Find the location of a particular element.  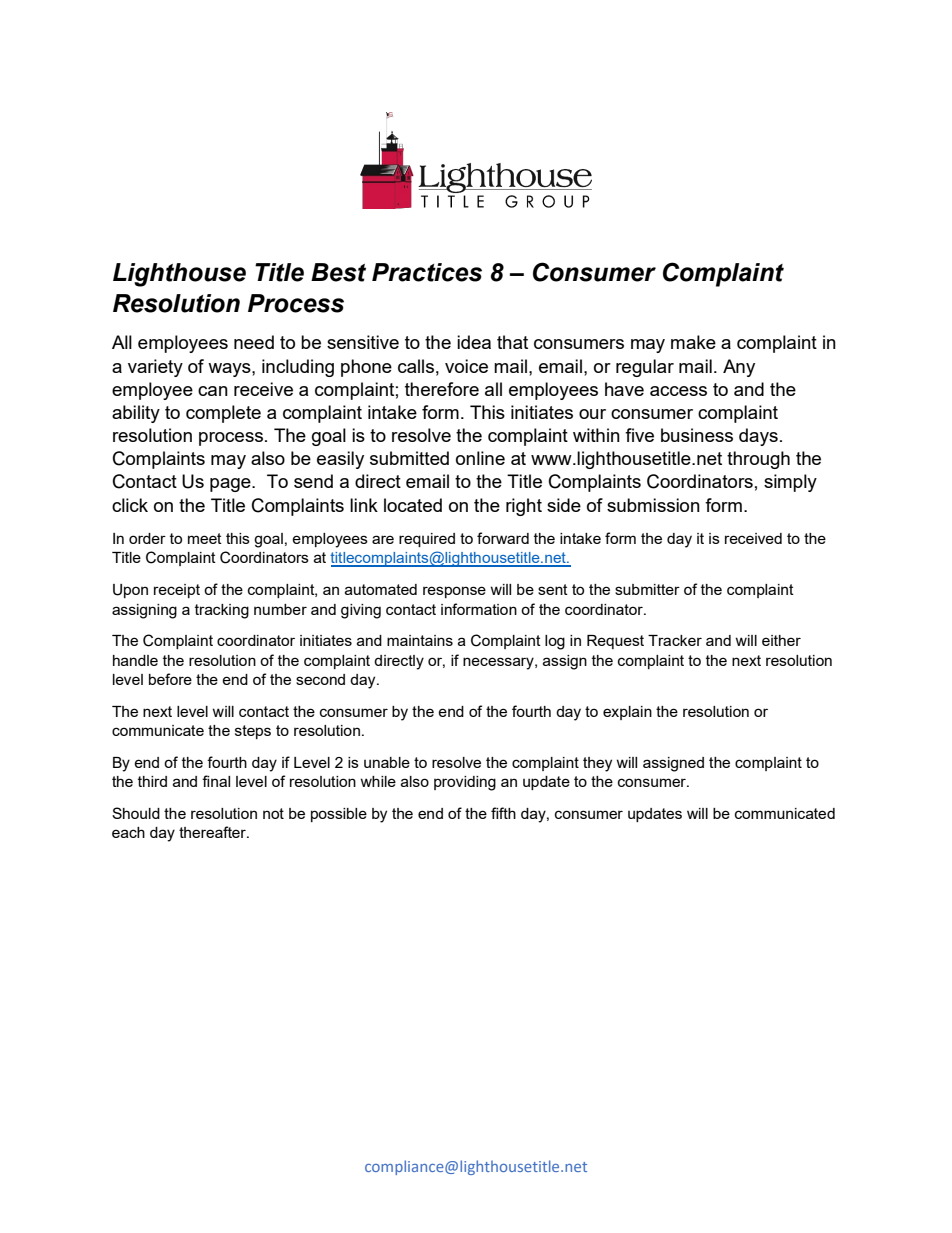

make is located at coordinates (693, 342).
